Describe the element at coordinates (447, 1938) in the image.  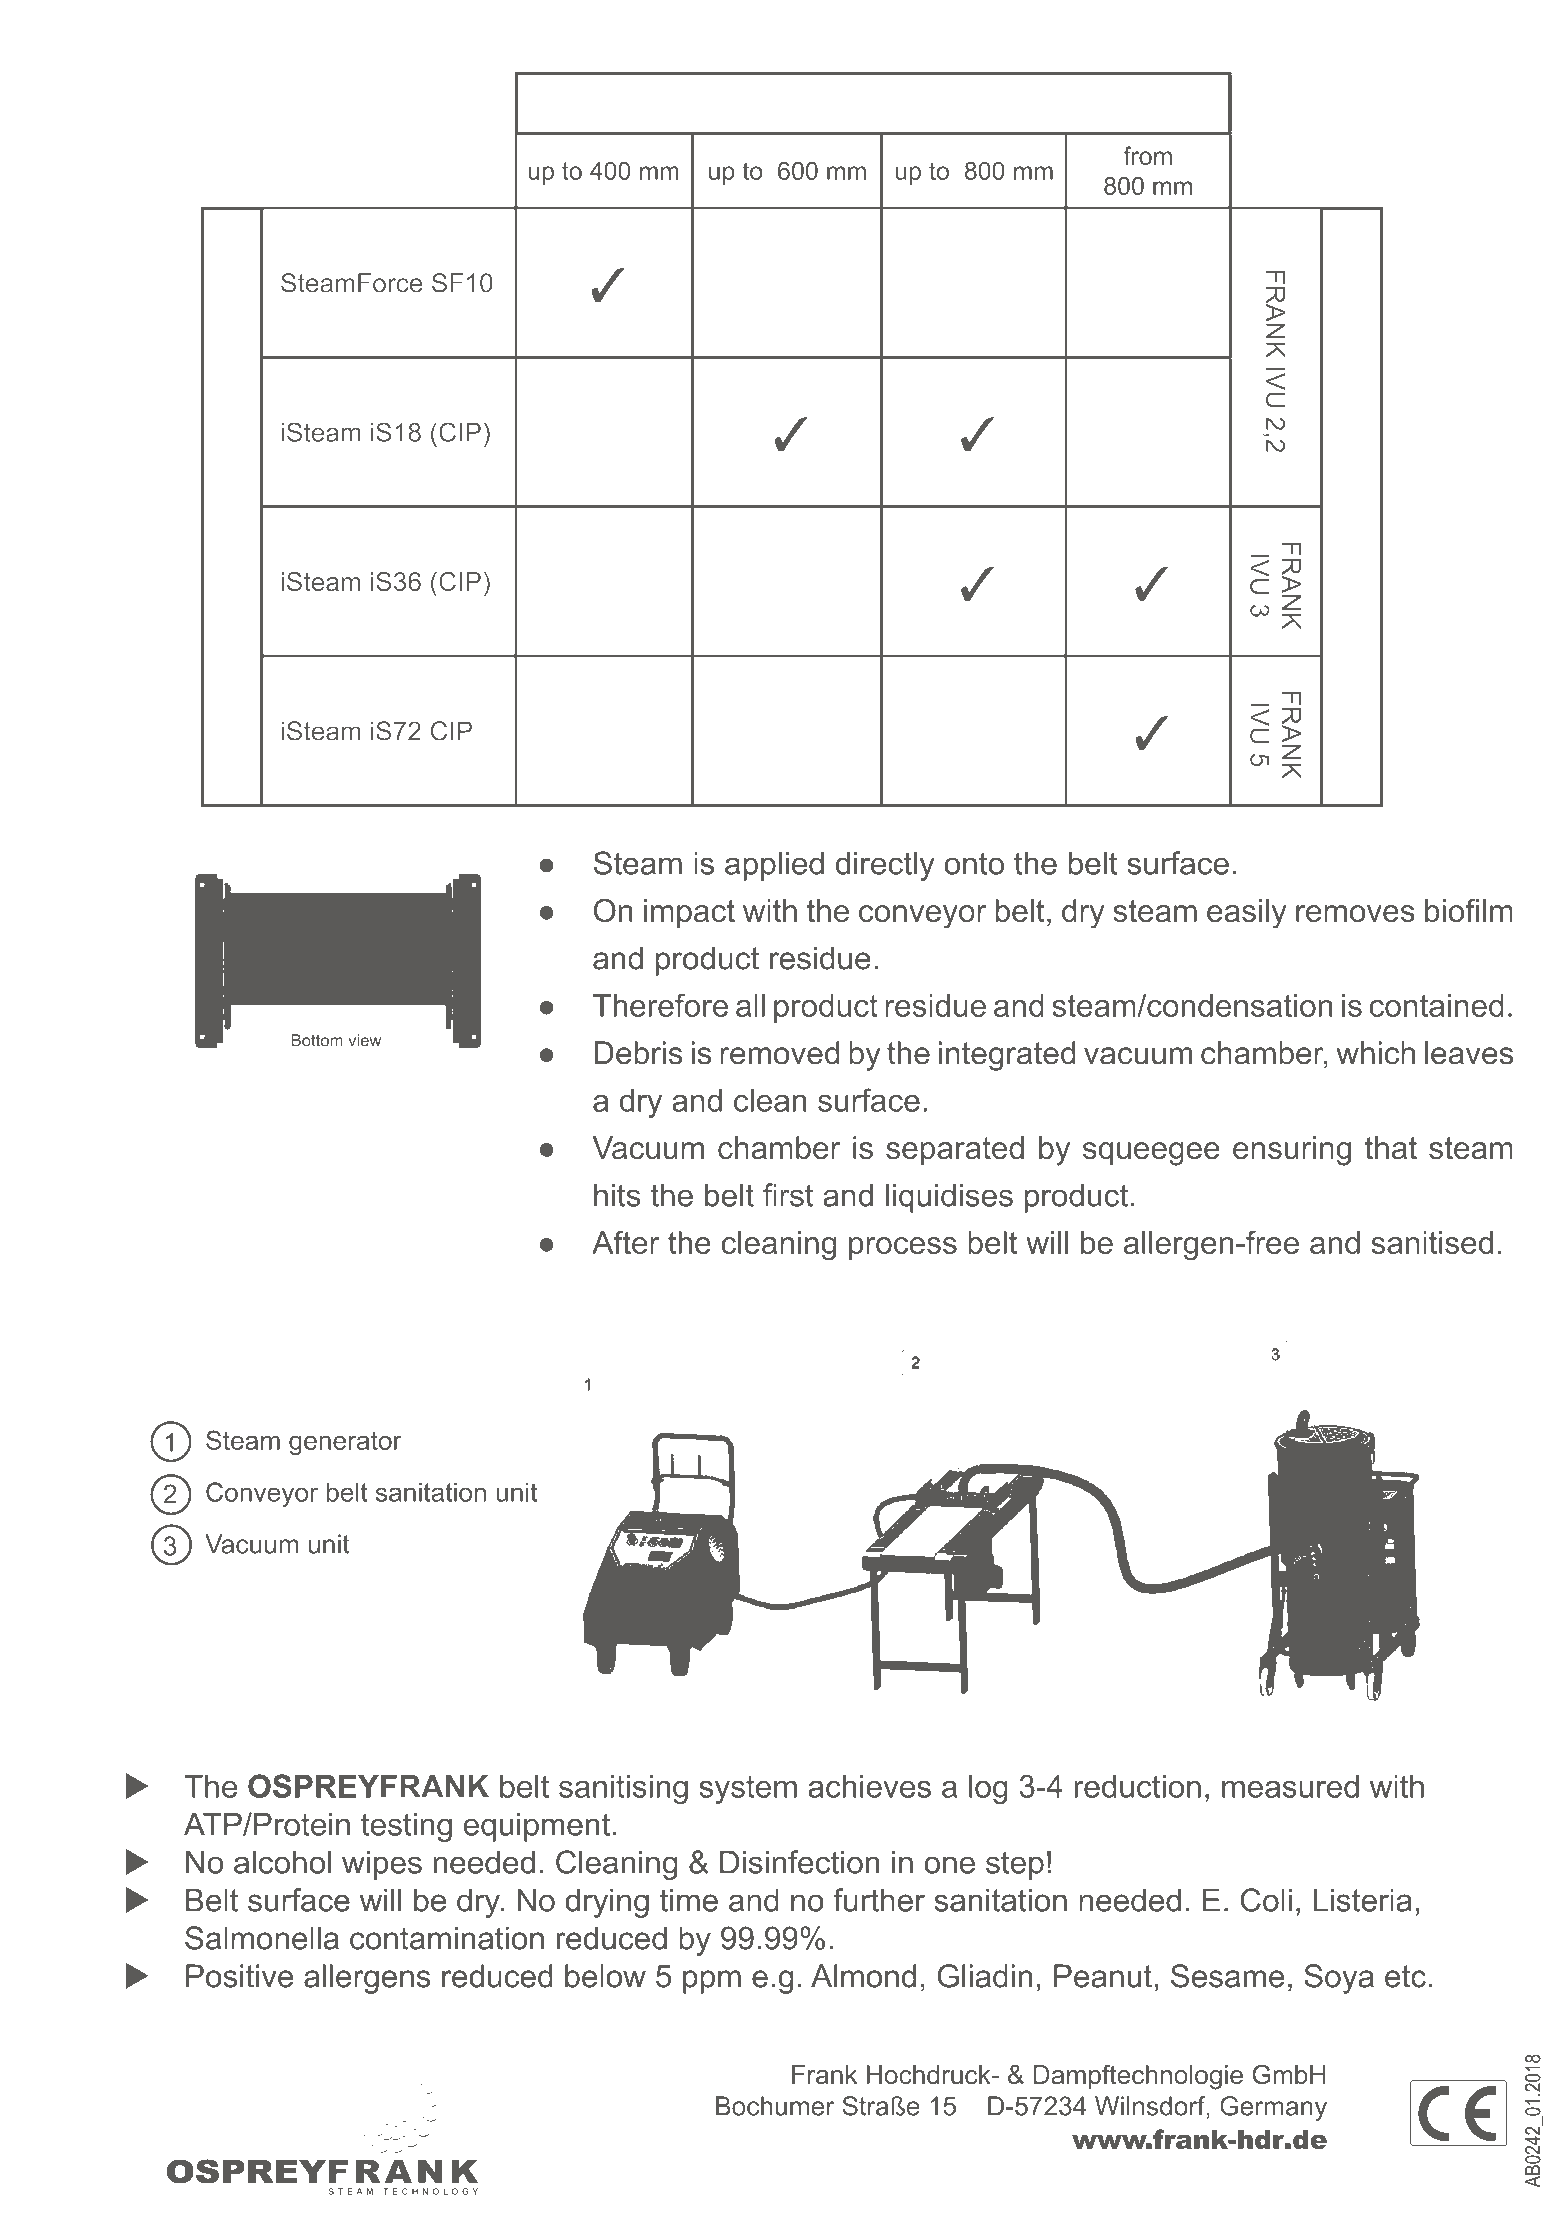
I see `contamination` at that location.
